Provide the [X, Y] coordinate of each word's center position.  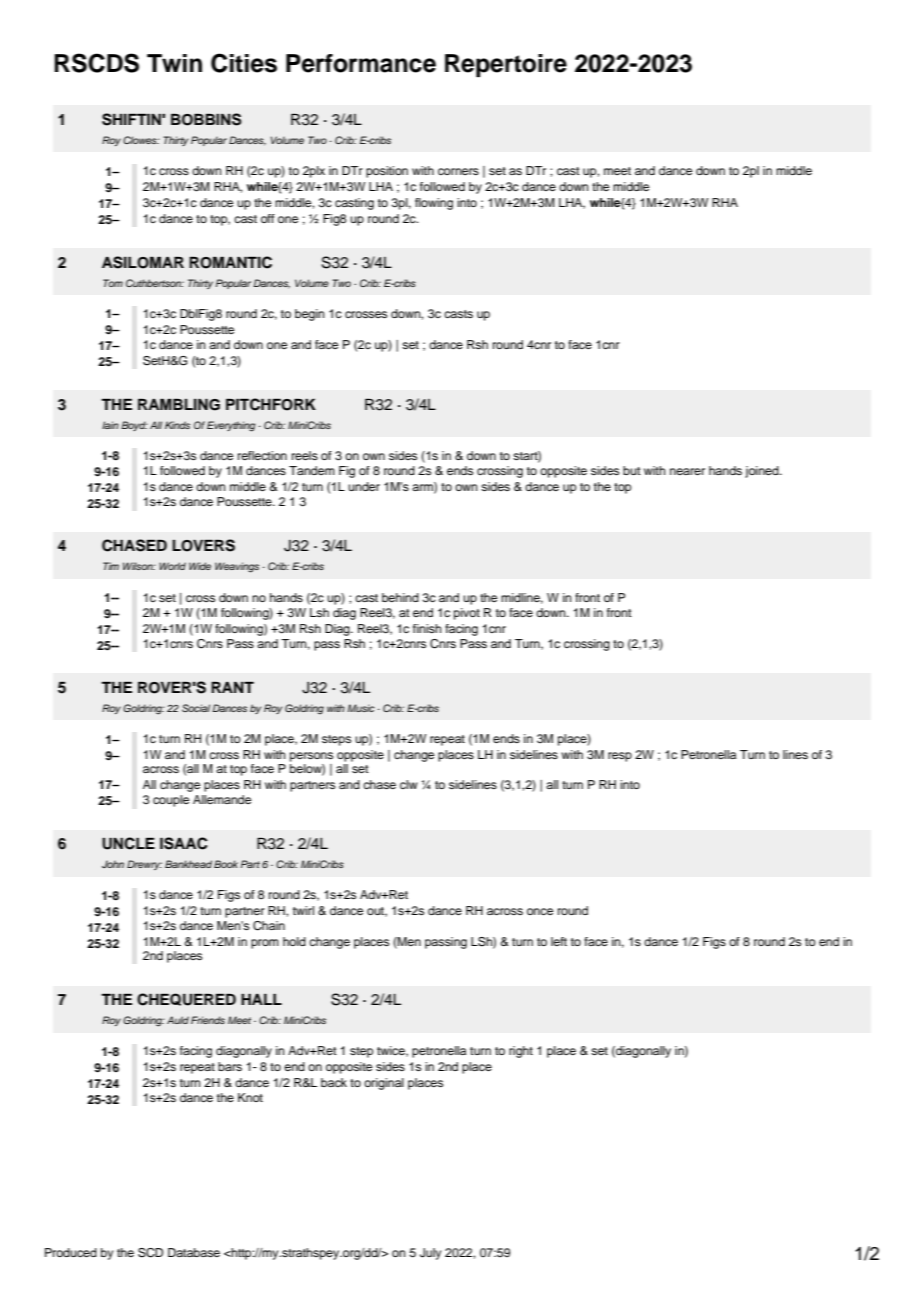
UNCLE [128, 843]
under [364, 486]
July [430, 1254]
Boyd [134, 426]
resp [620, 757]
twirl [303, 910]
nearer [687, 471]
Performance [361, 63]
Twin [174, 63]
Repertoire [506, 65]
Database [194, 1252]
